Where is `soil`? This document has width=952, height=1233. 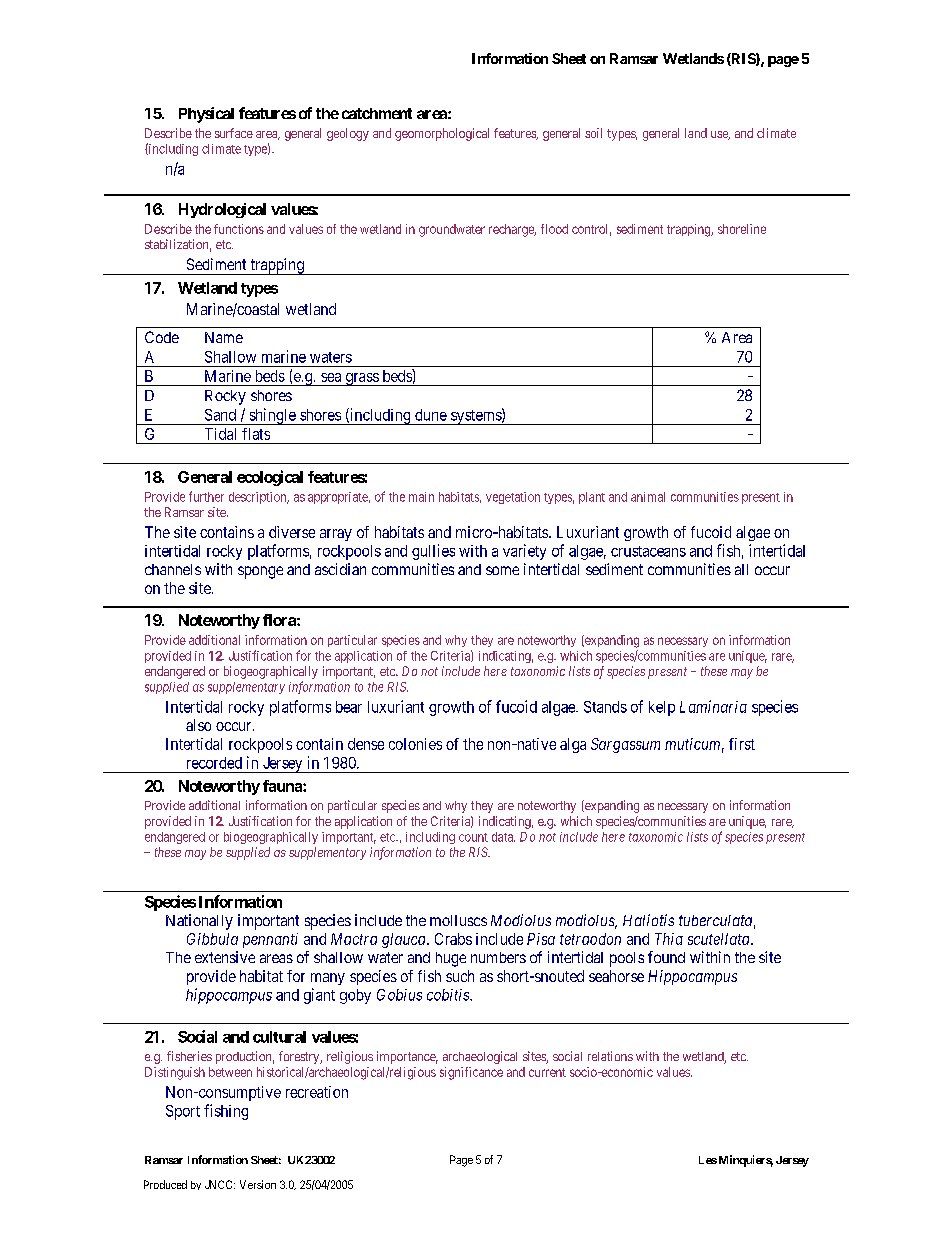
soil is located at coordinates (593, 133).
